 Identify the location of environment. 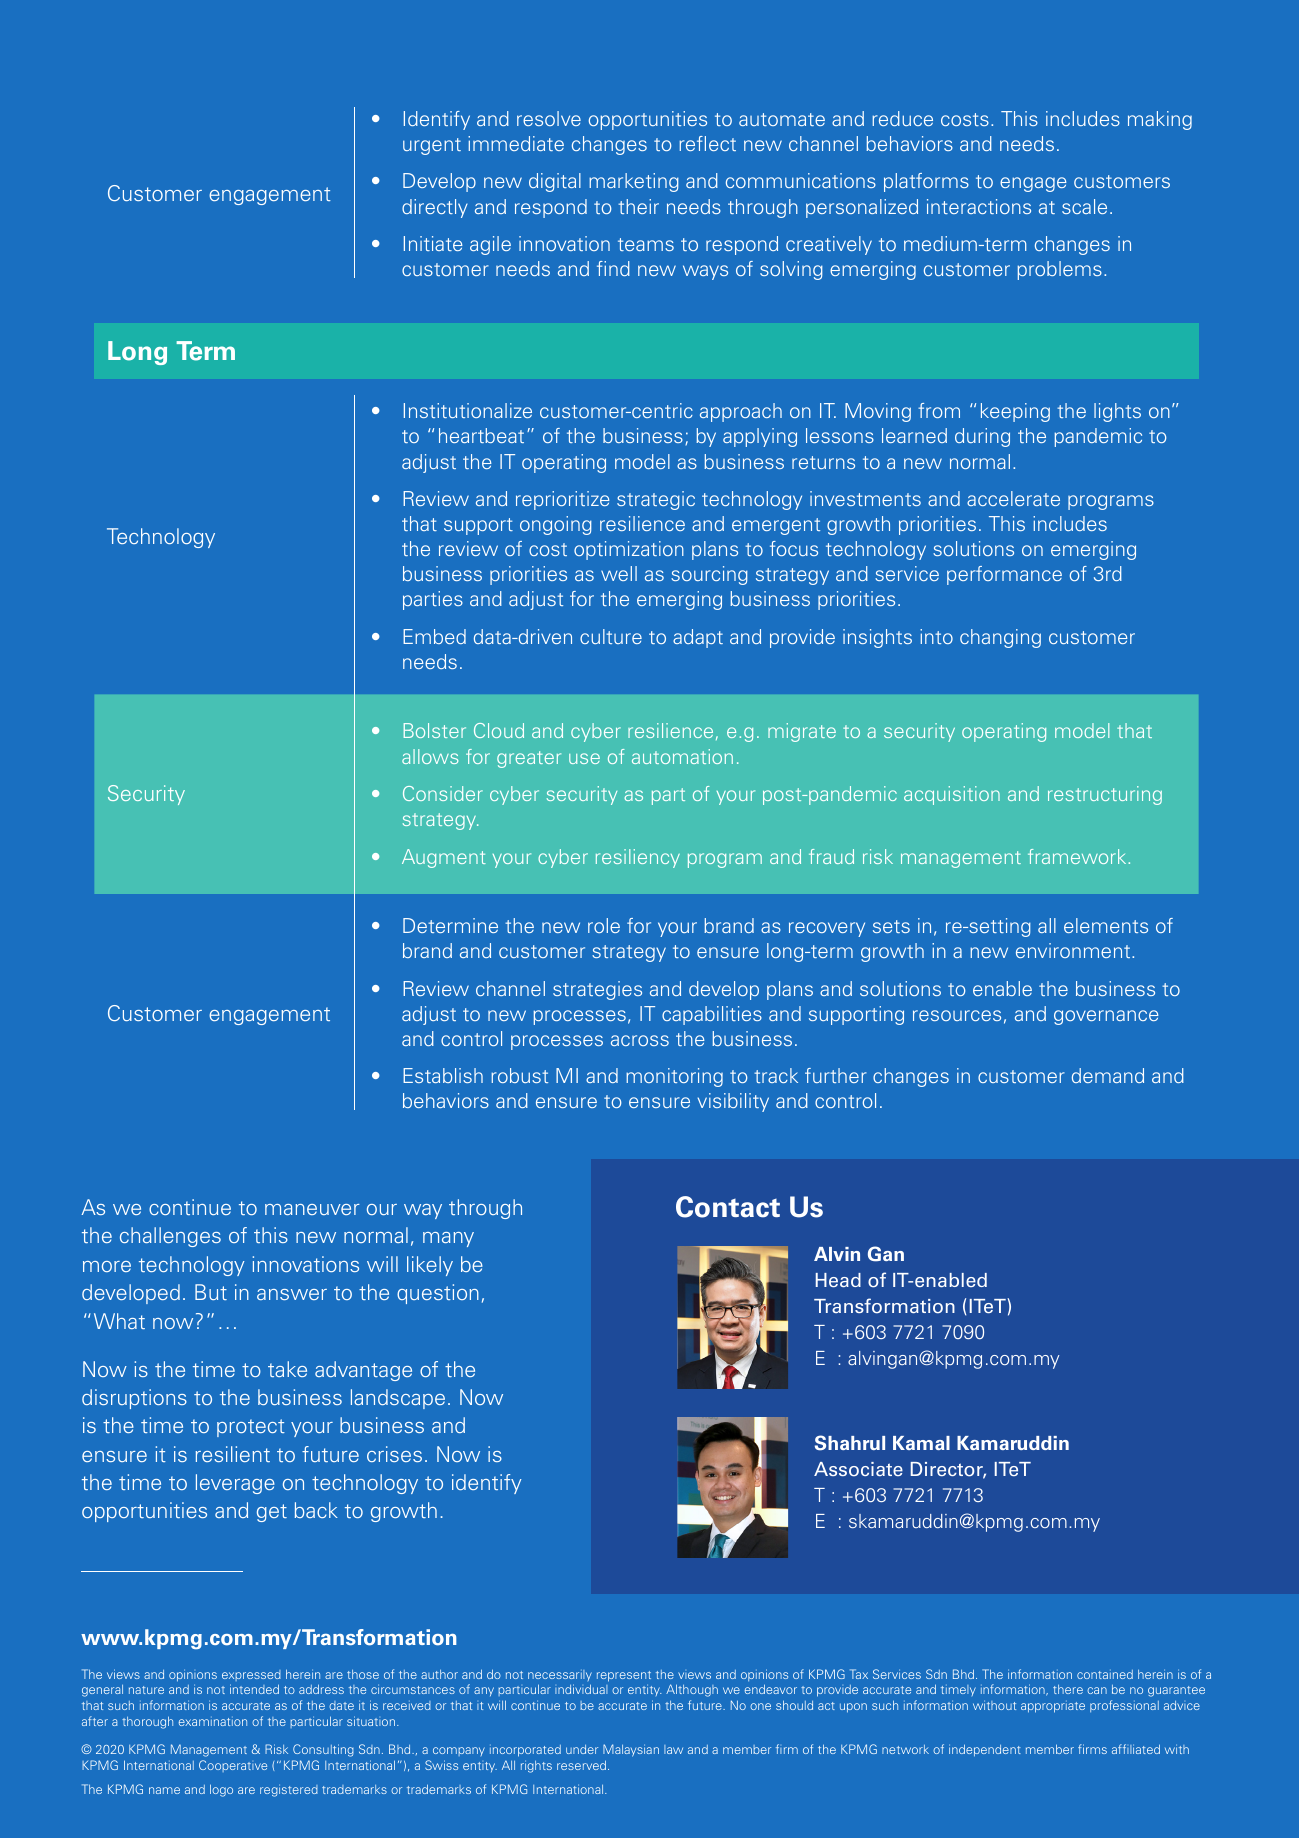
(1074, 950).
